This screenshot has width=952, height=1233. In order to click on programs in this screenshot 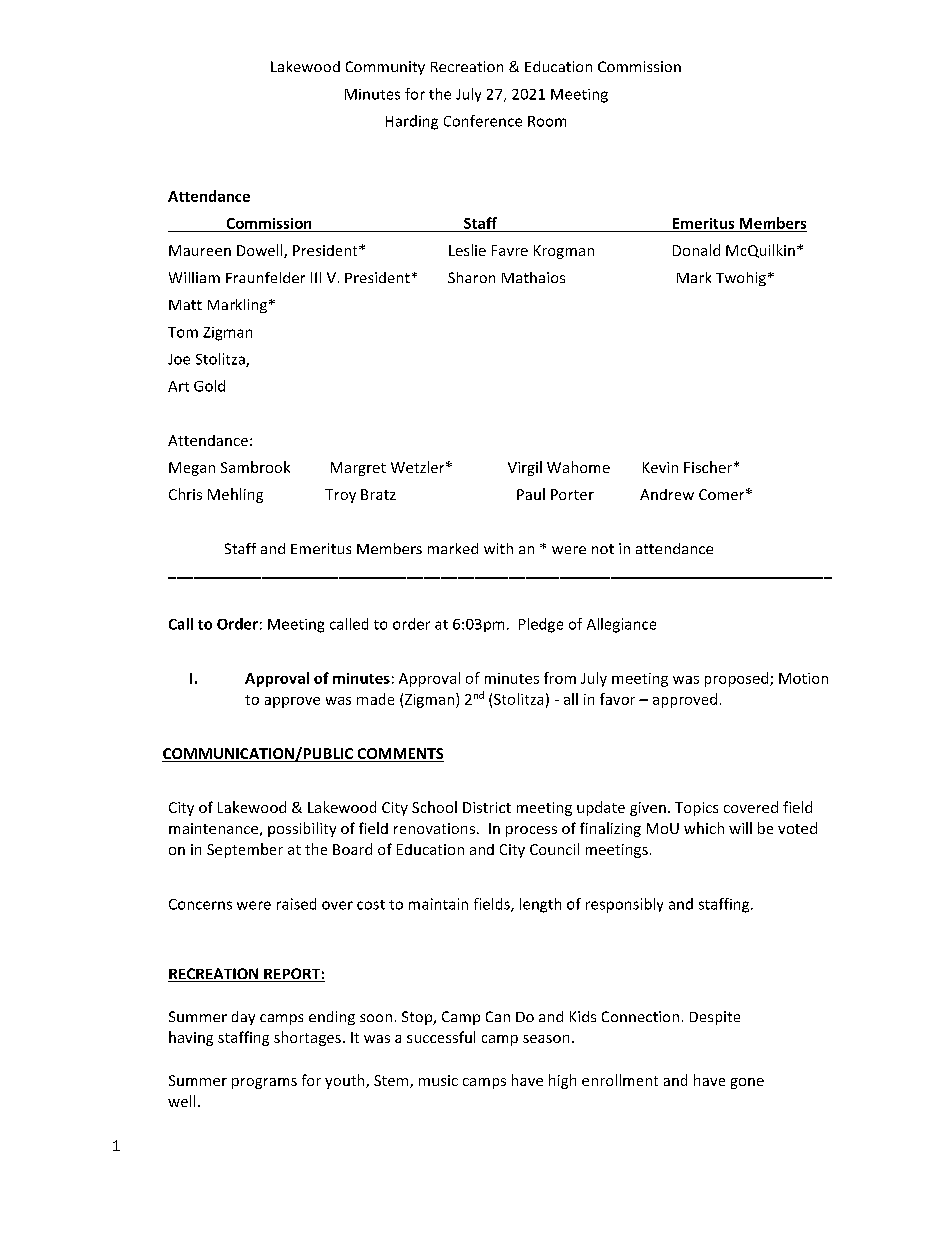, I will do `click(264, 1083)`.
